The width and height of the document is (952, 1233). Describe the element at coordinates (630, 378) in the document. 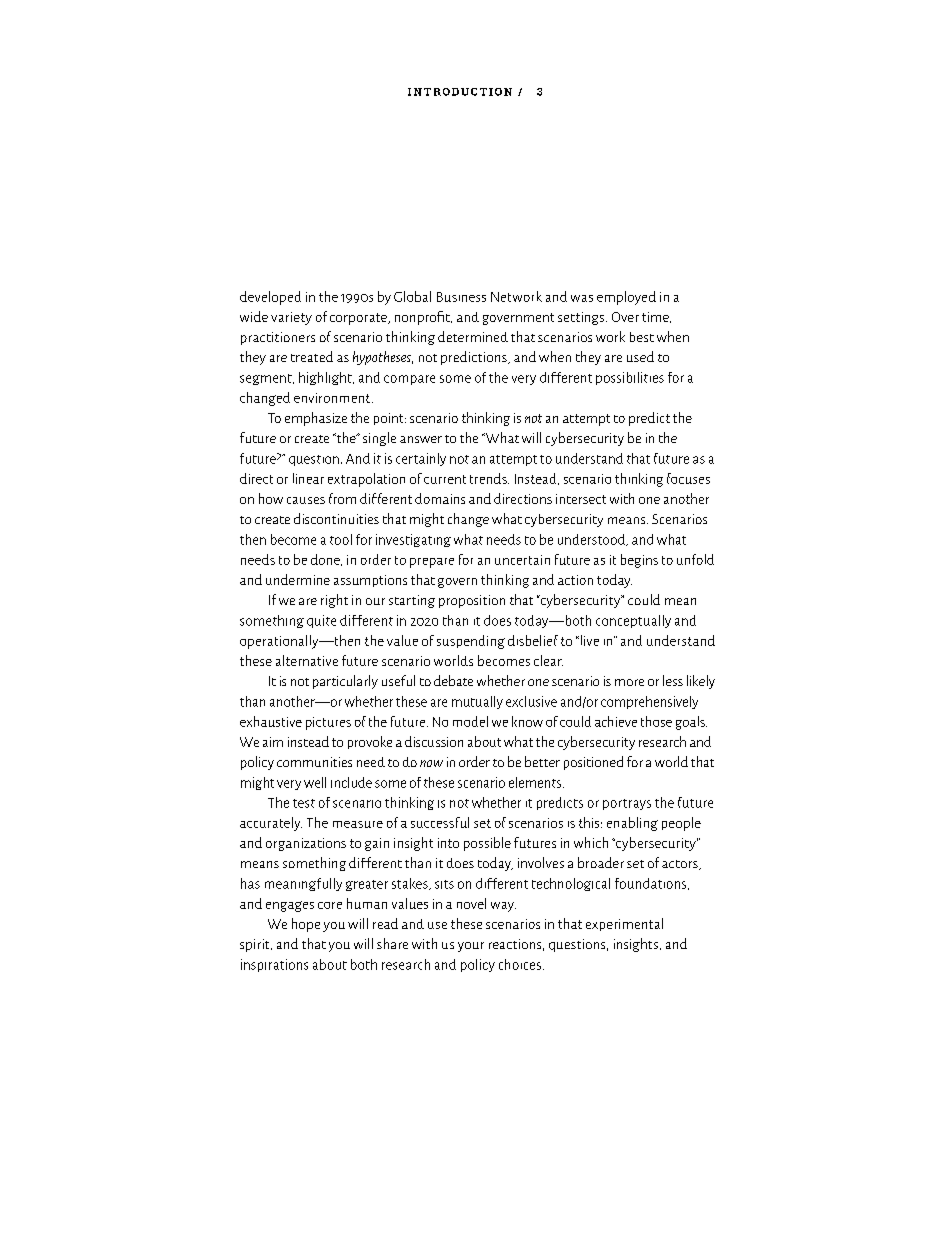

I see `possibilities` at that location.
